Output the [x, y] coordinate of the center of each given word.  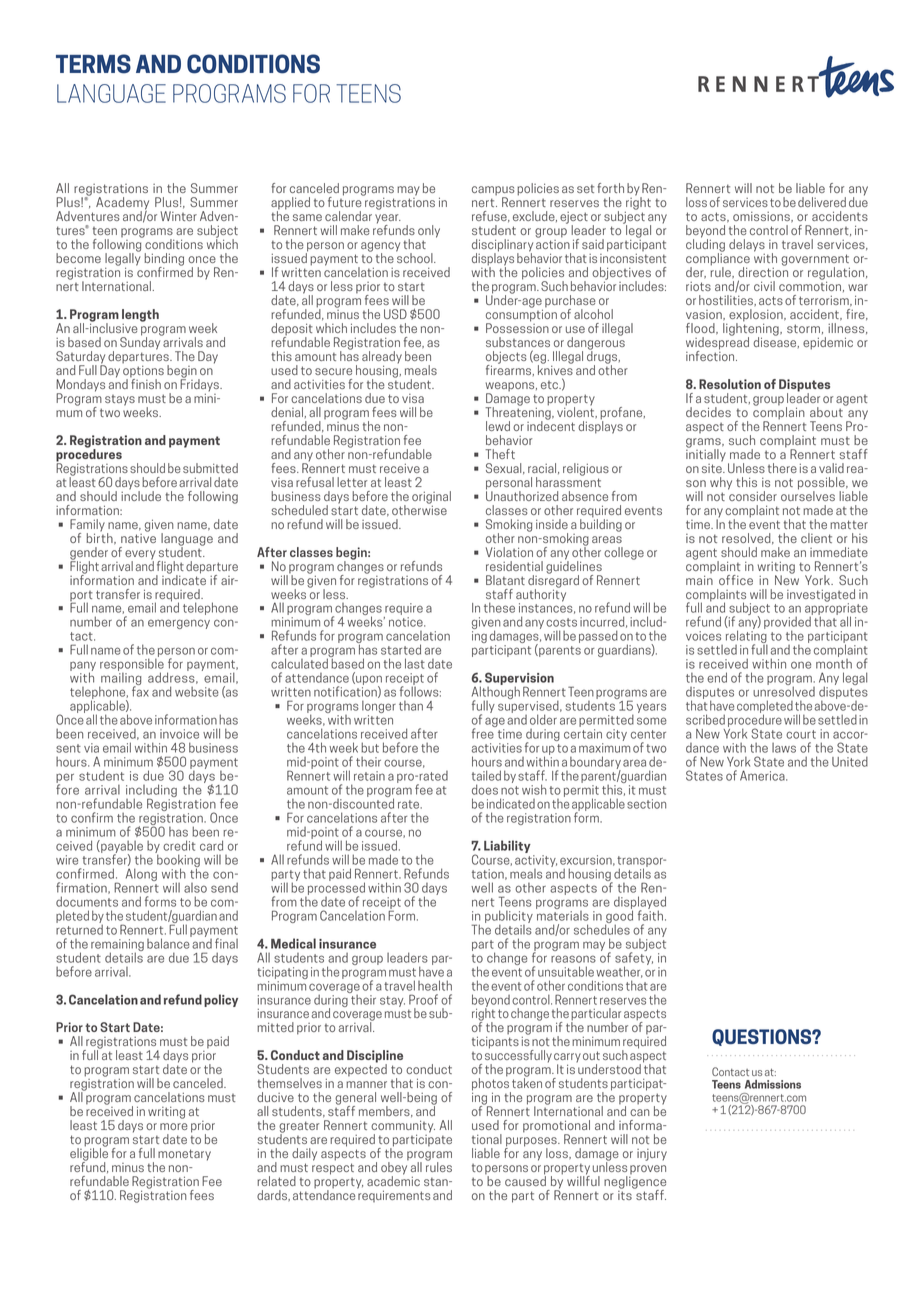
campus [493, 192]
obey [394, 1168]
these [499, 607]
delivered [822, 202]
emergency [179, 624]
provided [787, 624]
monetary [184, 1155]
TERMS [93, 64]
